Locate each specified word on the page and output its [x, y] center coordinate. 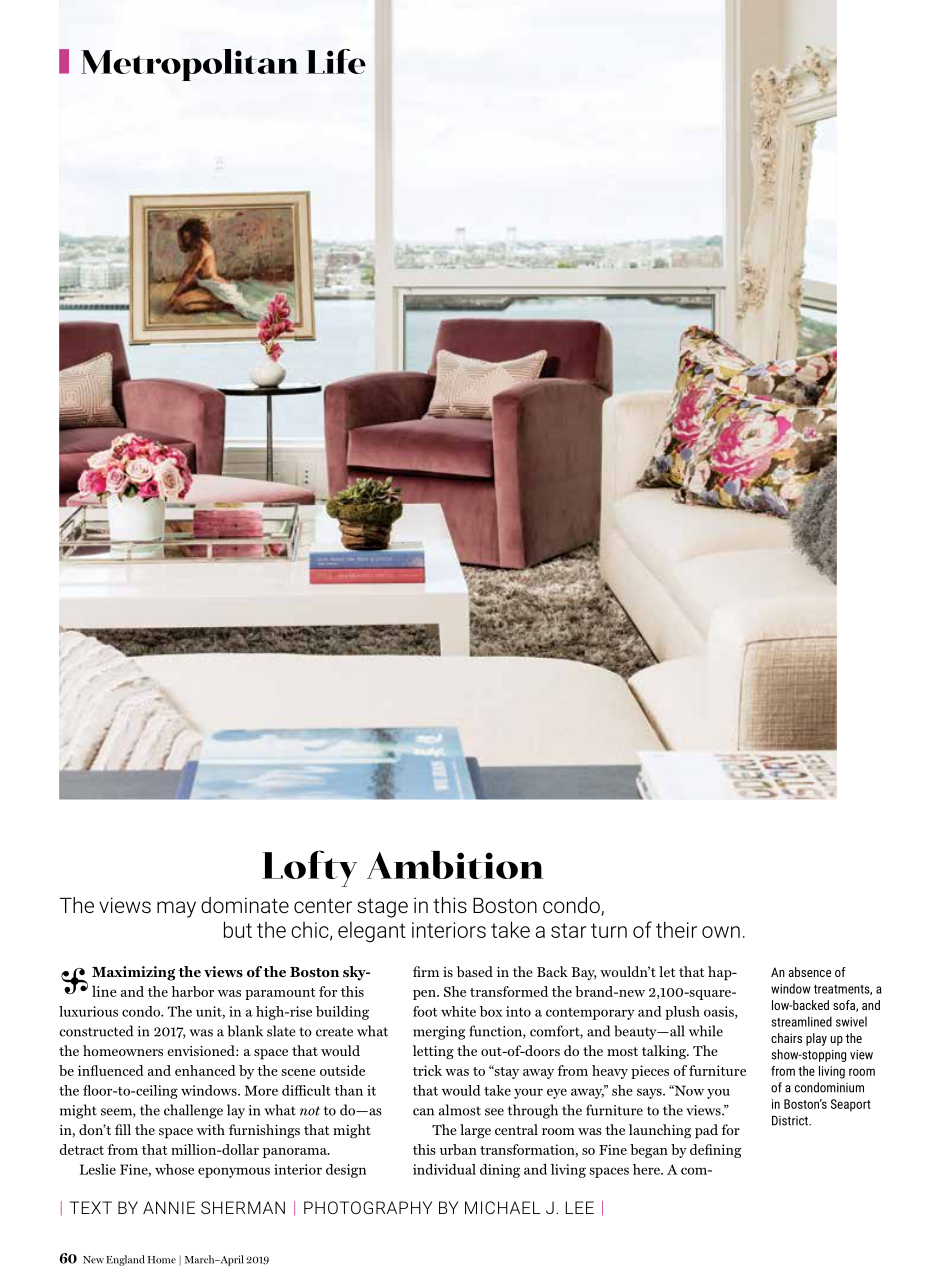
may [176, 909]
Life [336, 61]
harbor [192, 991]
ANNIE [169, 1207]
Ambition [455, 865]
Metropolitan [189, 65]
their [676, 929]
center [323, 906]
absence [809, 972]
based [475, 971]
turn [609, 930]
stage [382, 908]
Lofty [309, 868]
